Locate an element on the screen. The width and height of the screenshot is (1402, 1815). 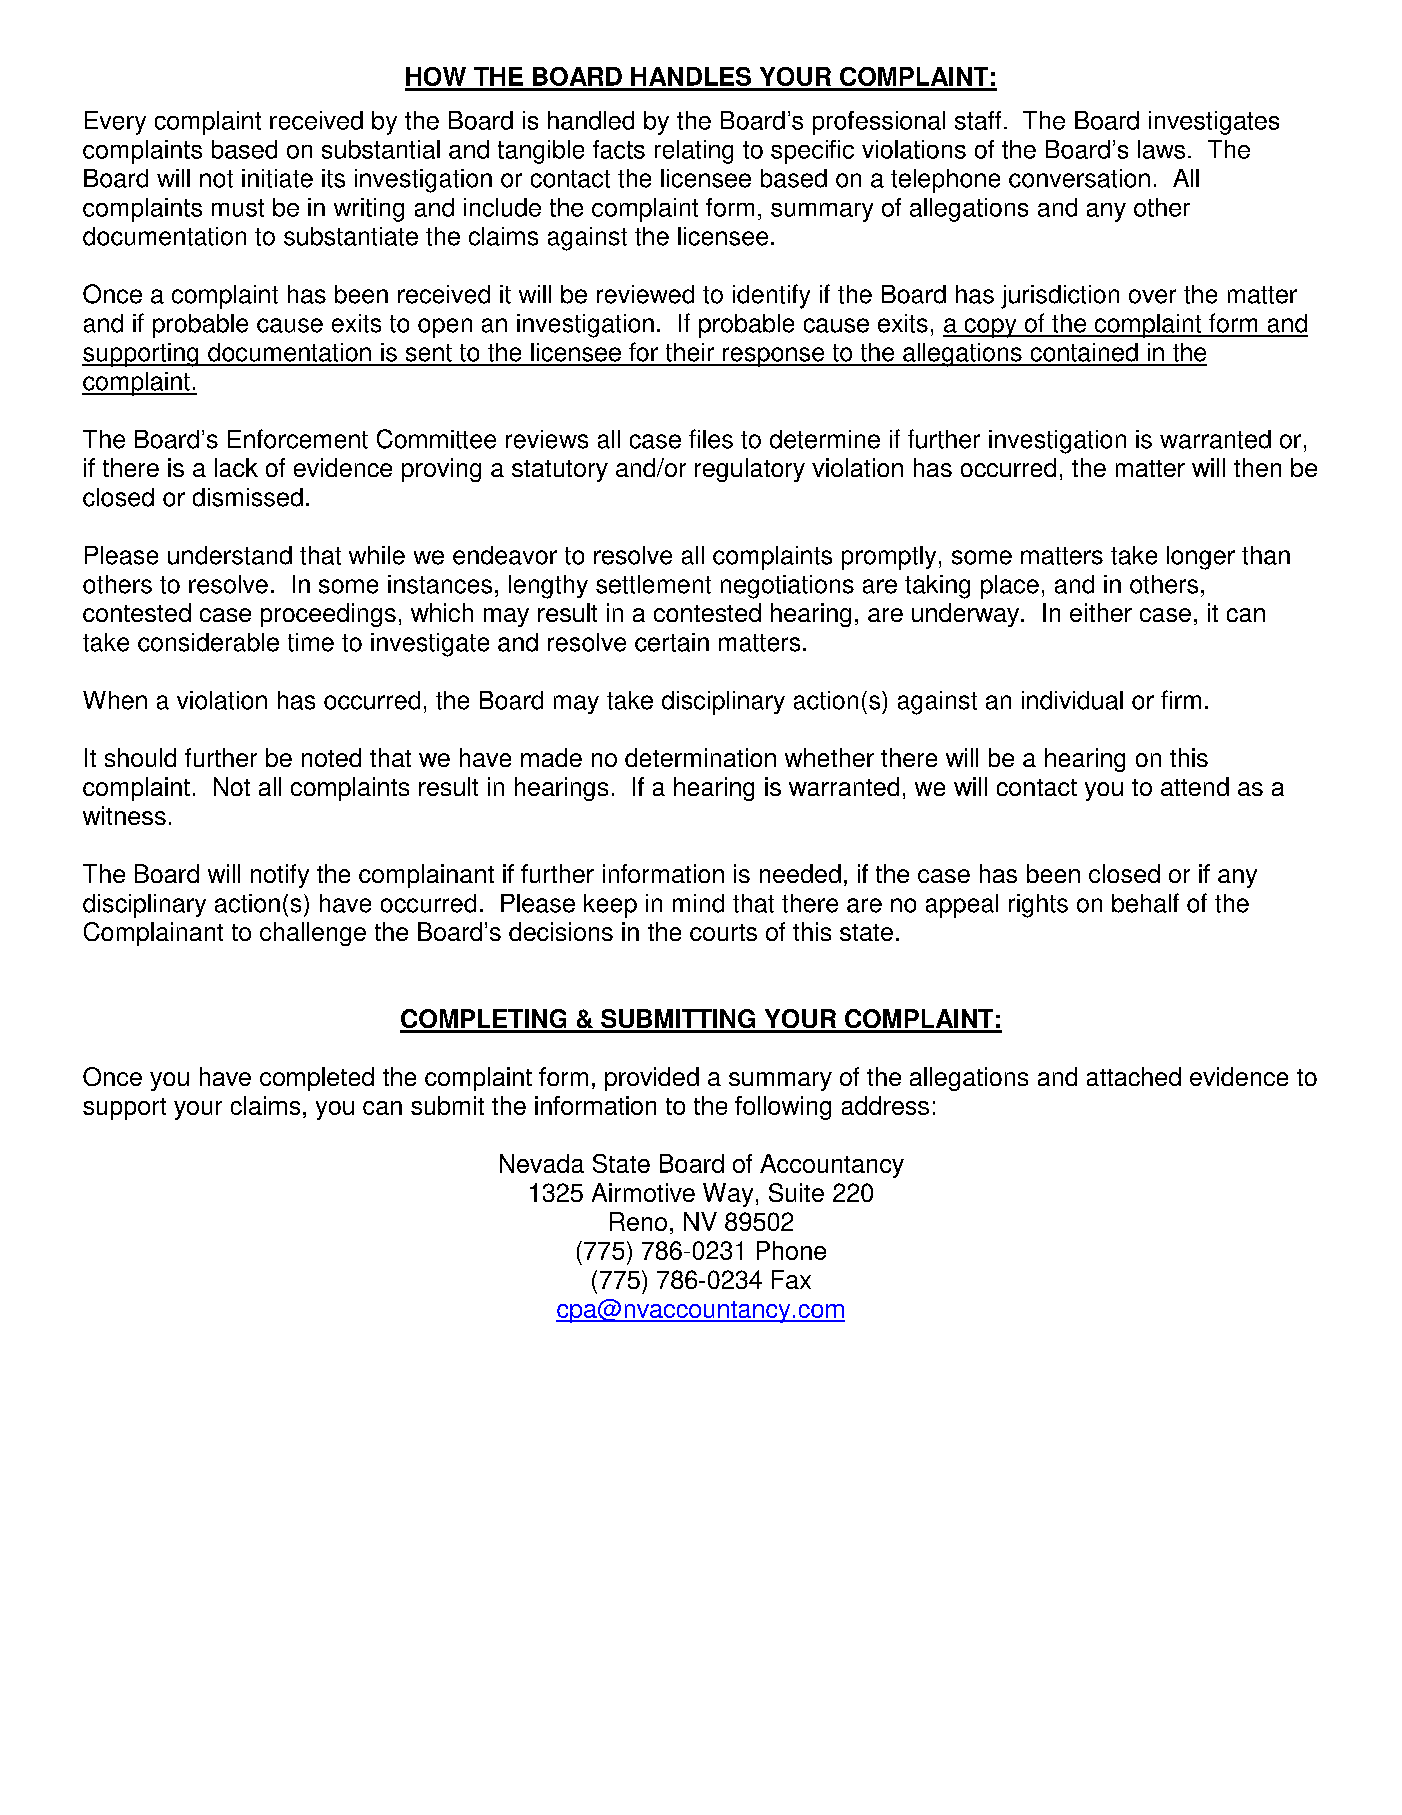
firm is located at coordinates (1181, 699).
